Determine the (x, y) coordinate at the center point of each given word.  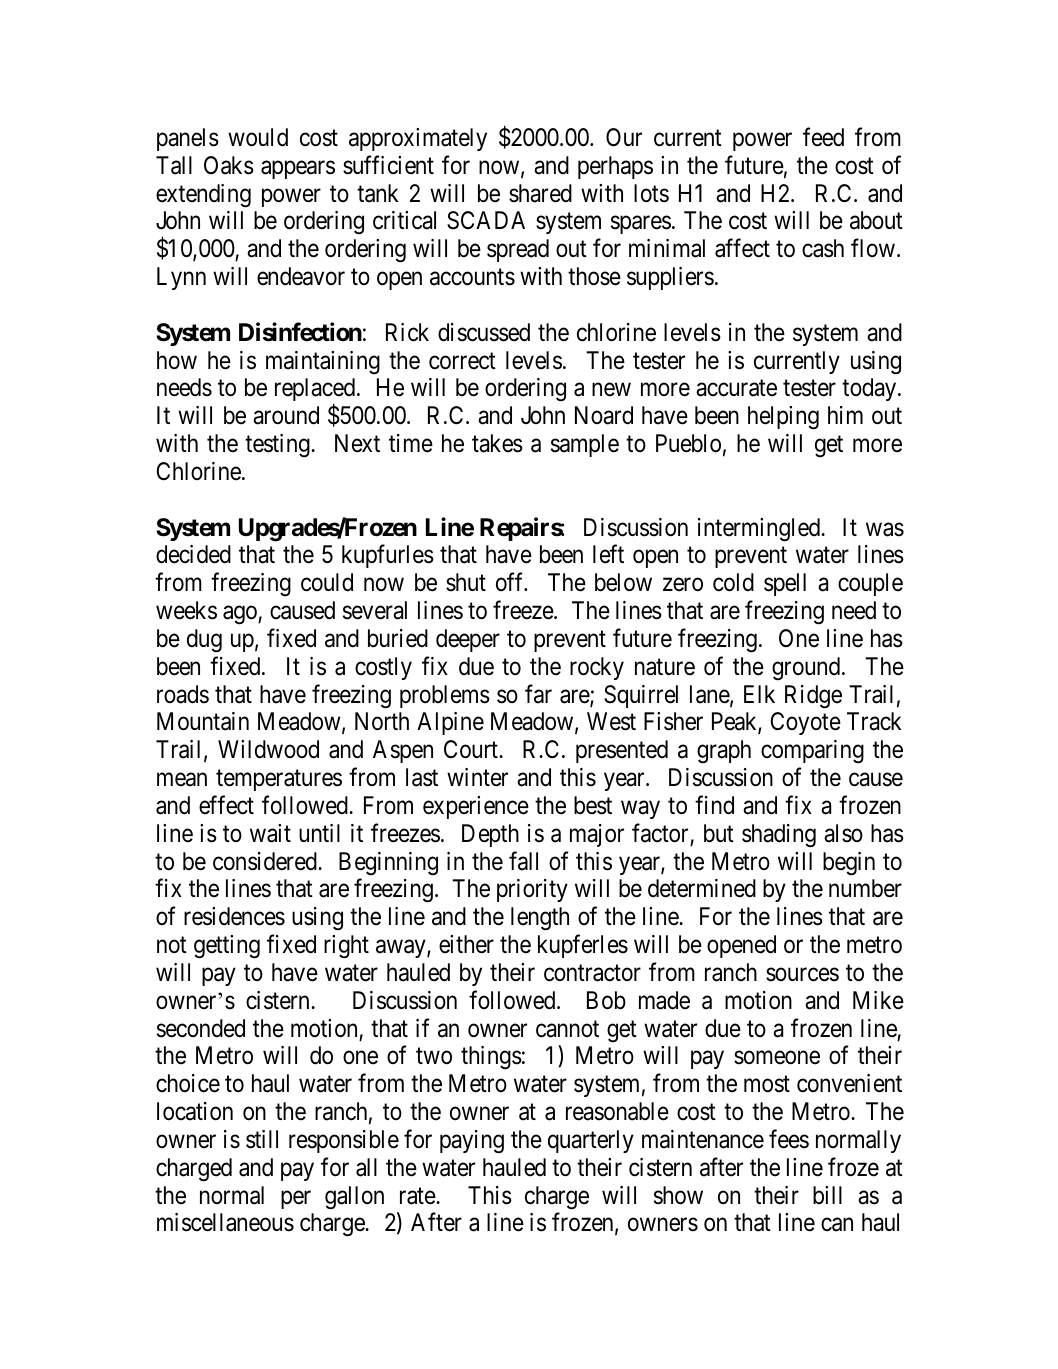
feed (823, 137)
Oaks (229, 165)
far (538, 694)
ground (807, 669)
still (262, 1139)
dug (204, 641)
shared (540, 193)
